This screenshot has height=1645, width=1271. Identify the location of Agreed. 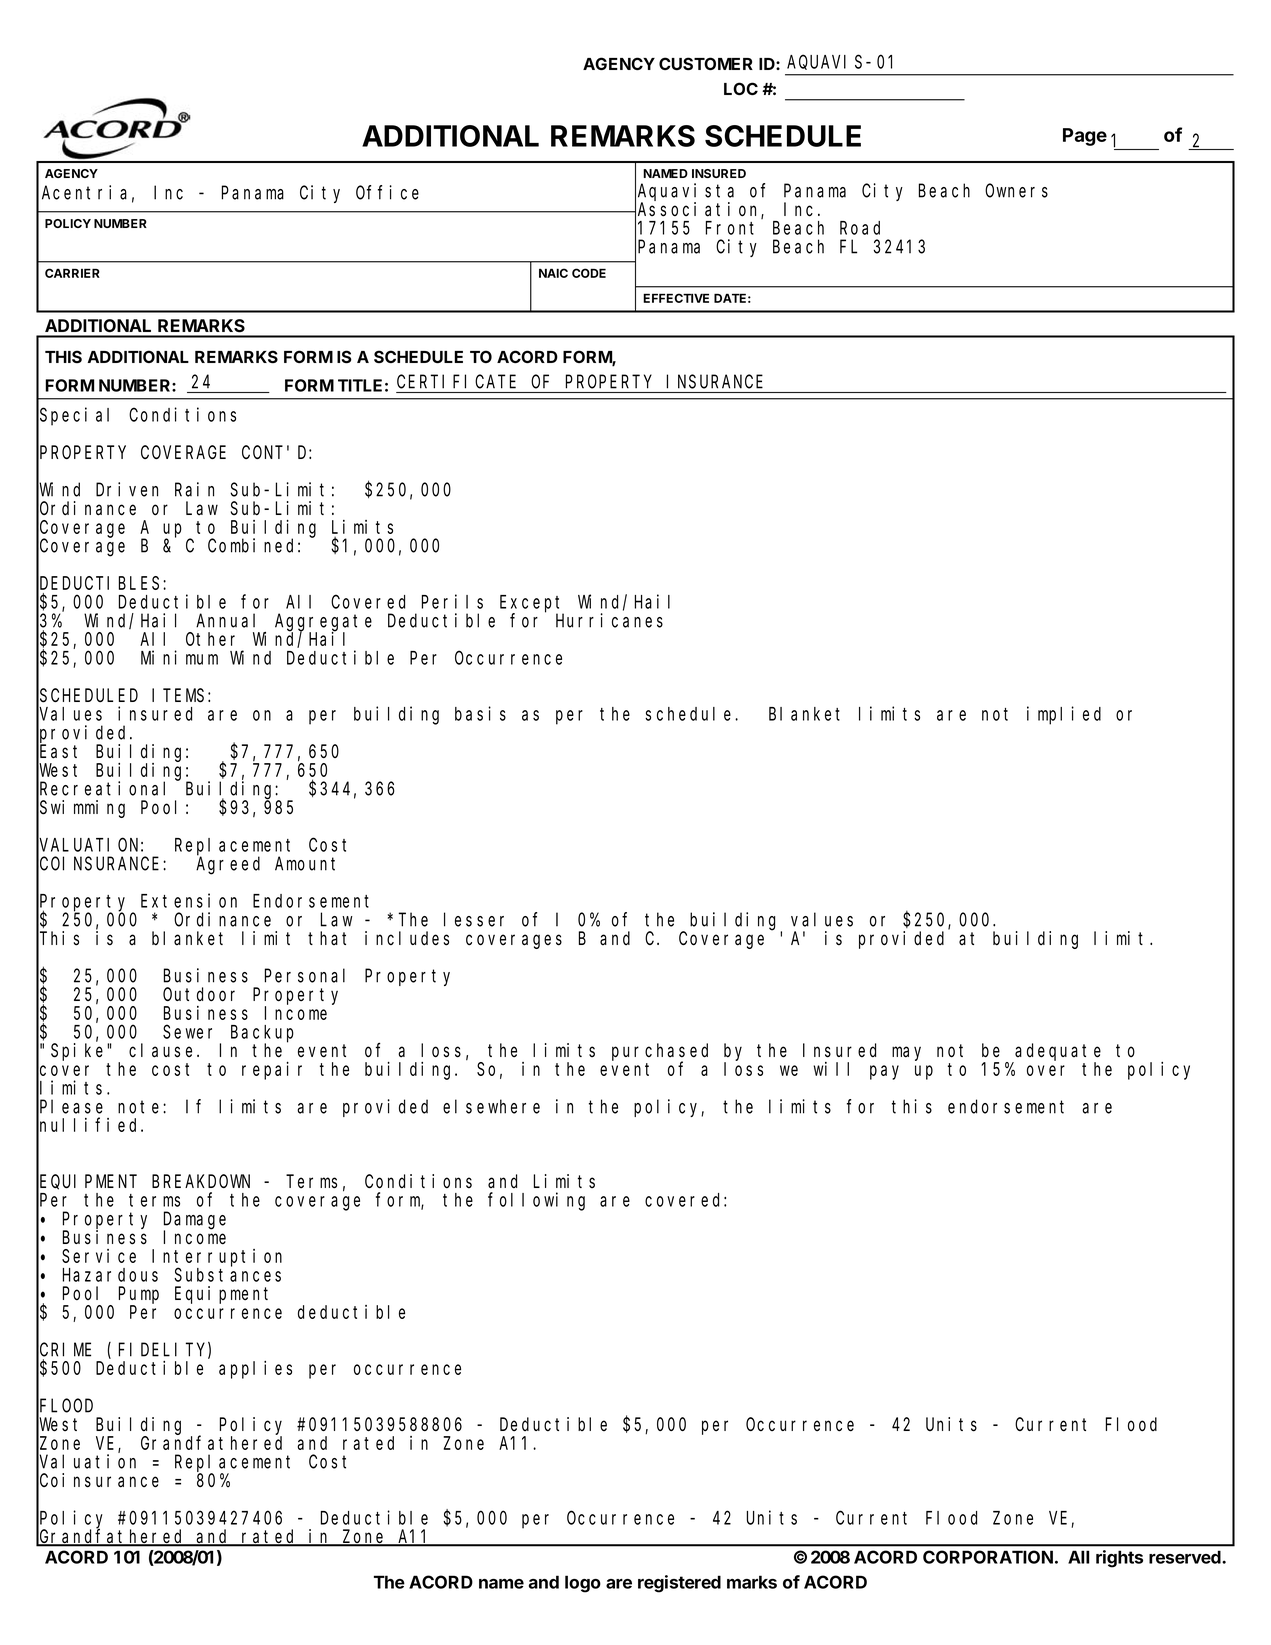
(228, 865).
